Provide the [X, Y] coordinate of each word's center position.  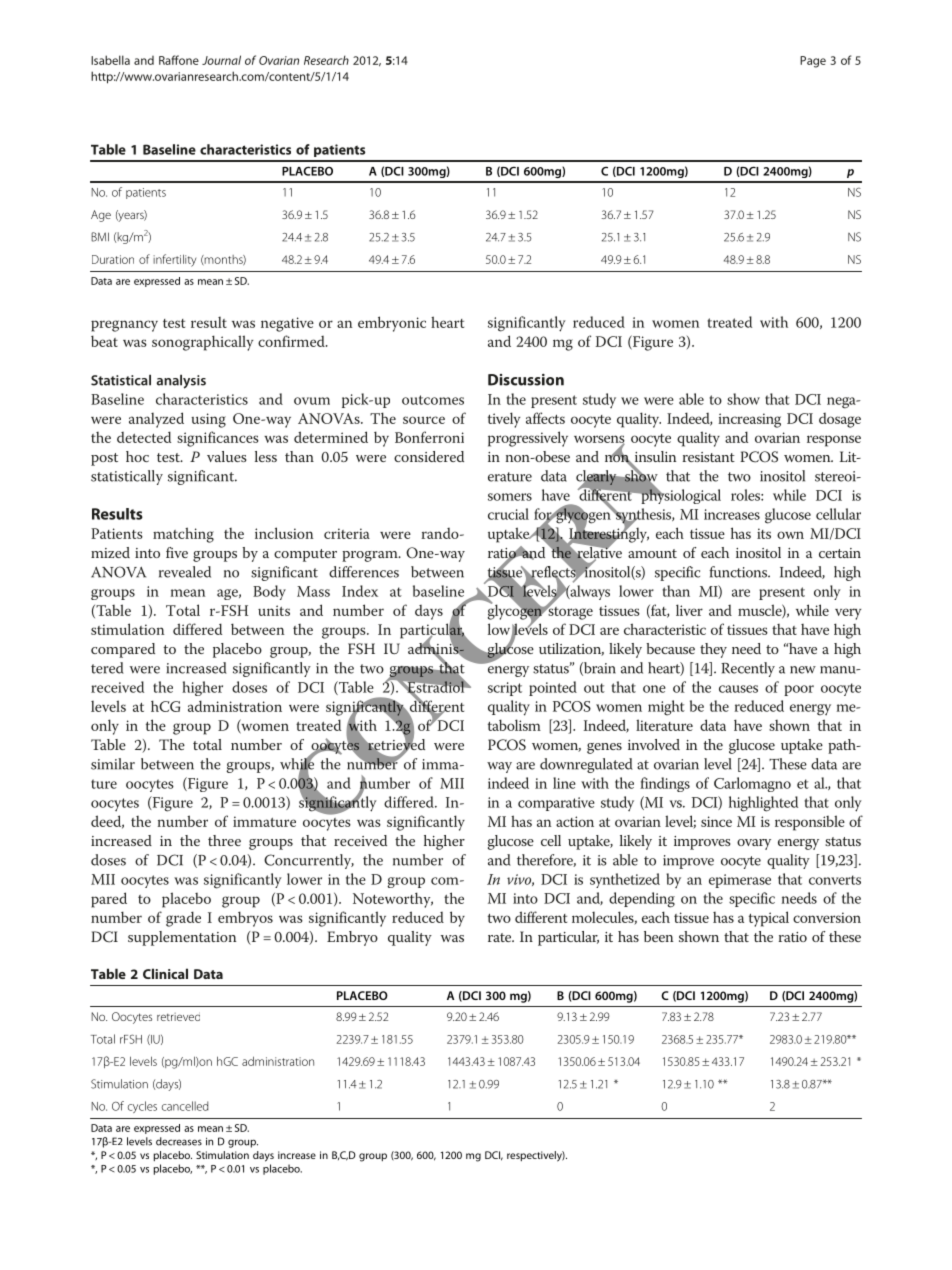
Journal [221, 60]
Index [360, 591]
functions [739, 572]
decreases [179, 1141]
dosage [840, 420]
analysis [181, 381]
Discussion [526, 380]
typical [769, 919]
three [224, 840]
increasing [749, 420]
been [658, 936]
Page [813, 62]
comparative [556, 804]
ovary [754, 844]
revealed [185, 572]
